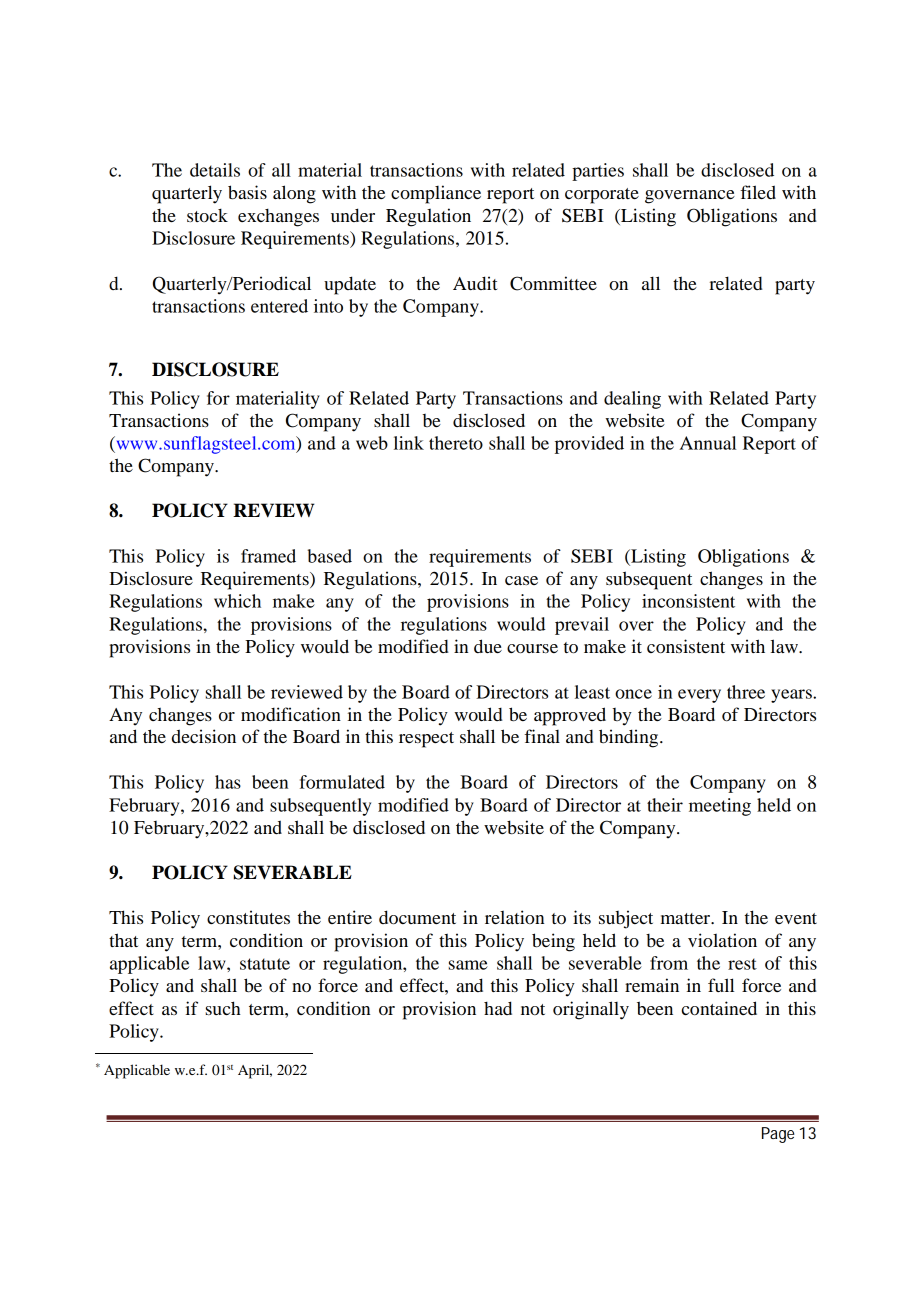  Describe the element at coordinates (758, 192) in the image. I see `filed` at that location.
